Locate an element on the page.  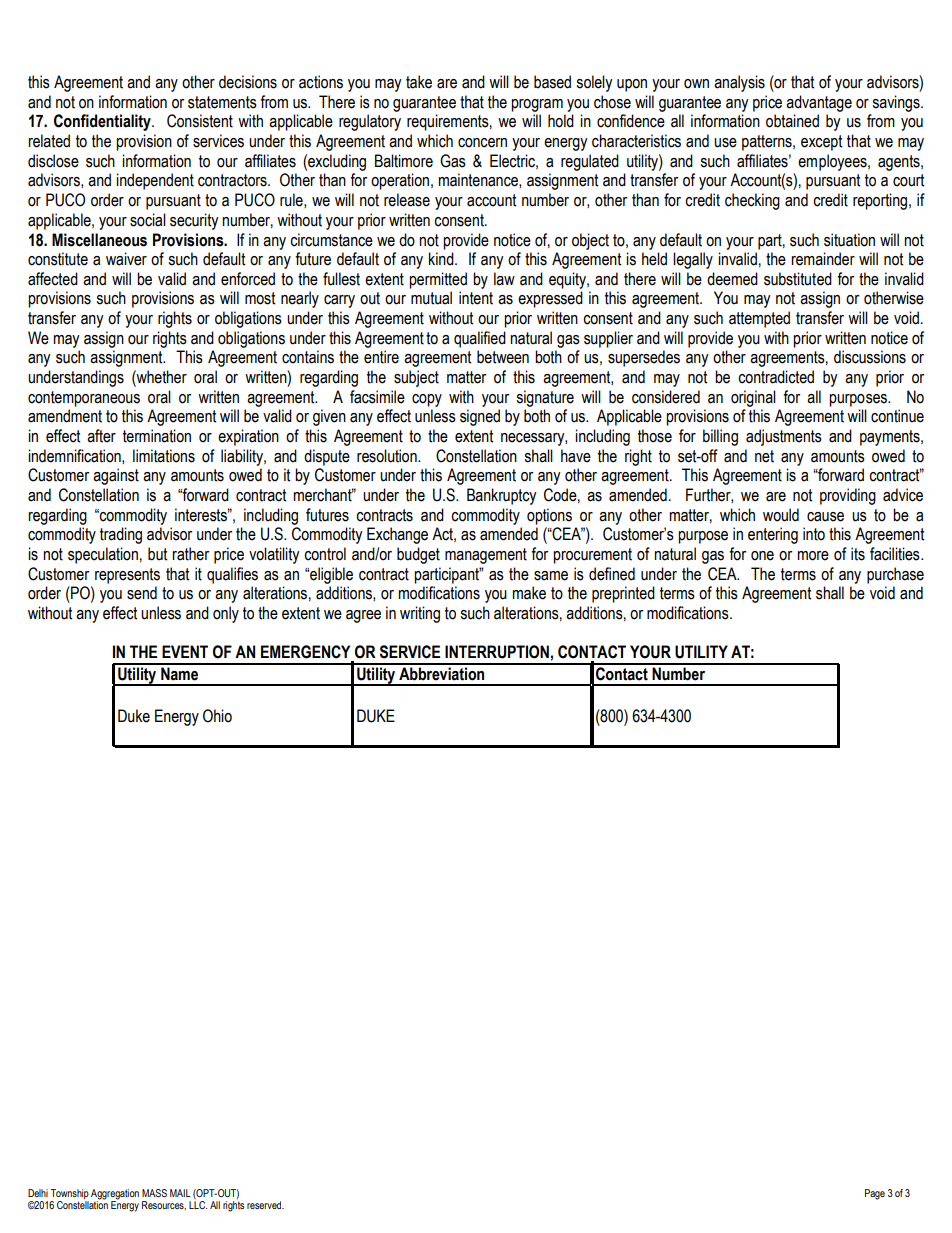
reserved is located at coordinates (265, 1205).
